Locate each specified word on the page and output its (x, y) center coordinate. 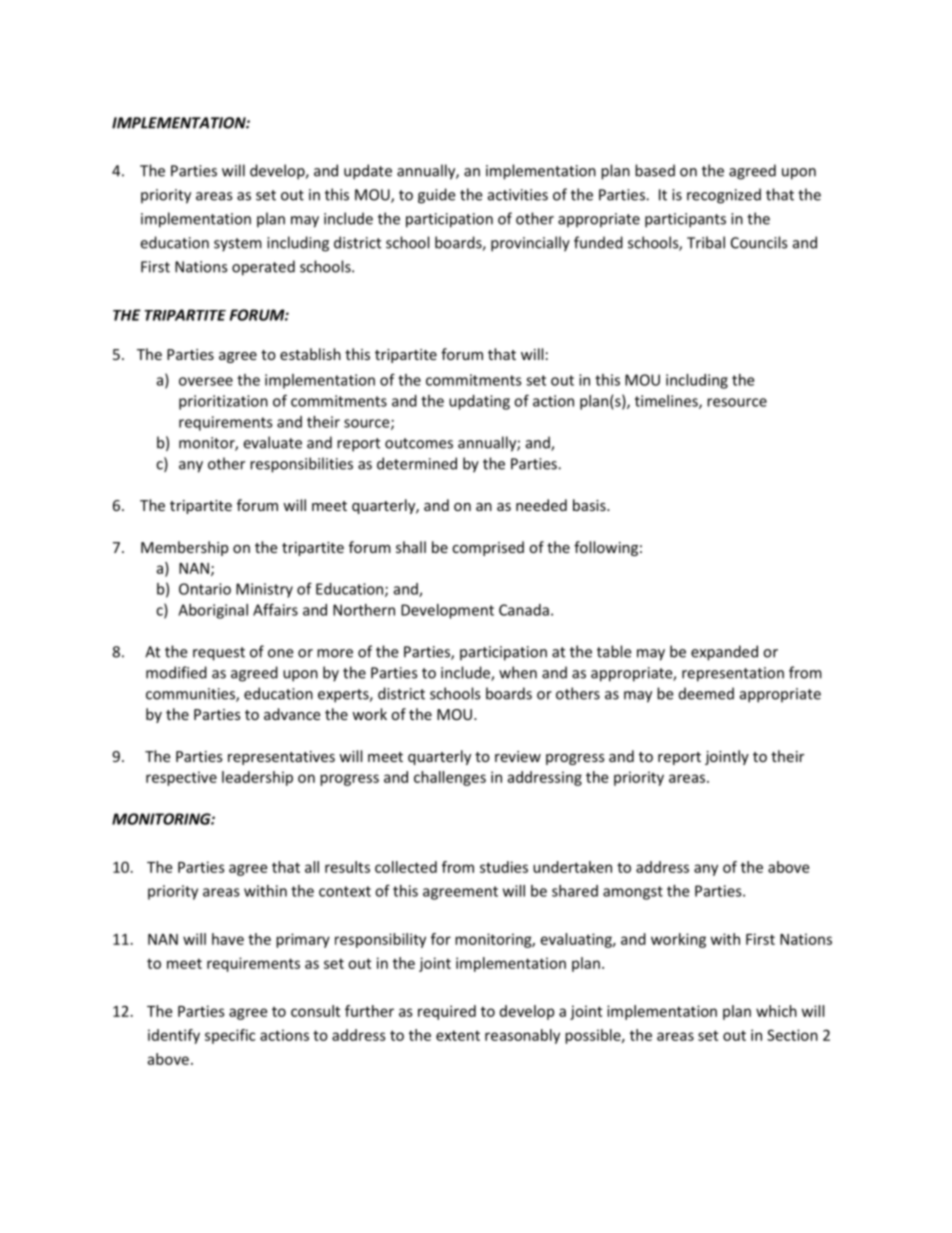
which (776, 1011)
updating (479, 402)
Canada (524, 610)
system (238, 245)
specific (230, 1036)
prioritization (223, 402)
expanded (724, 653)
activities (518, 195)
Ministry (264, 590)
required (447, 1012)
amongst (633, 893)
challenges (450, 778)
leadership (257, 778)
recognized (724, 196)
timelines (667, 402)
